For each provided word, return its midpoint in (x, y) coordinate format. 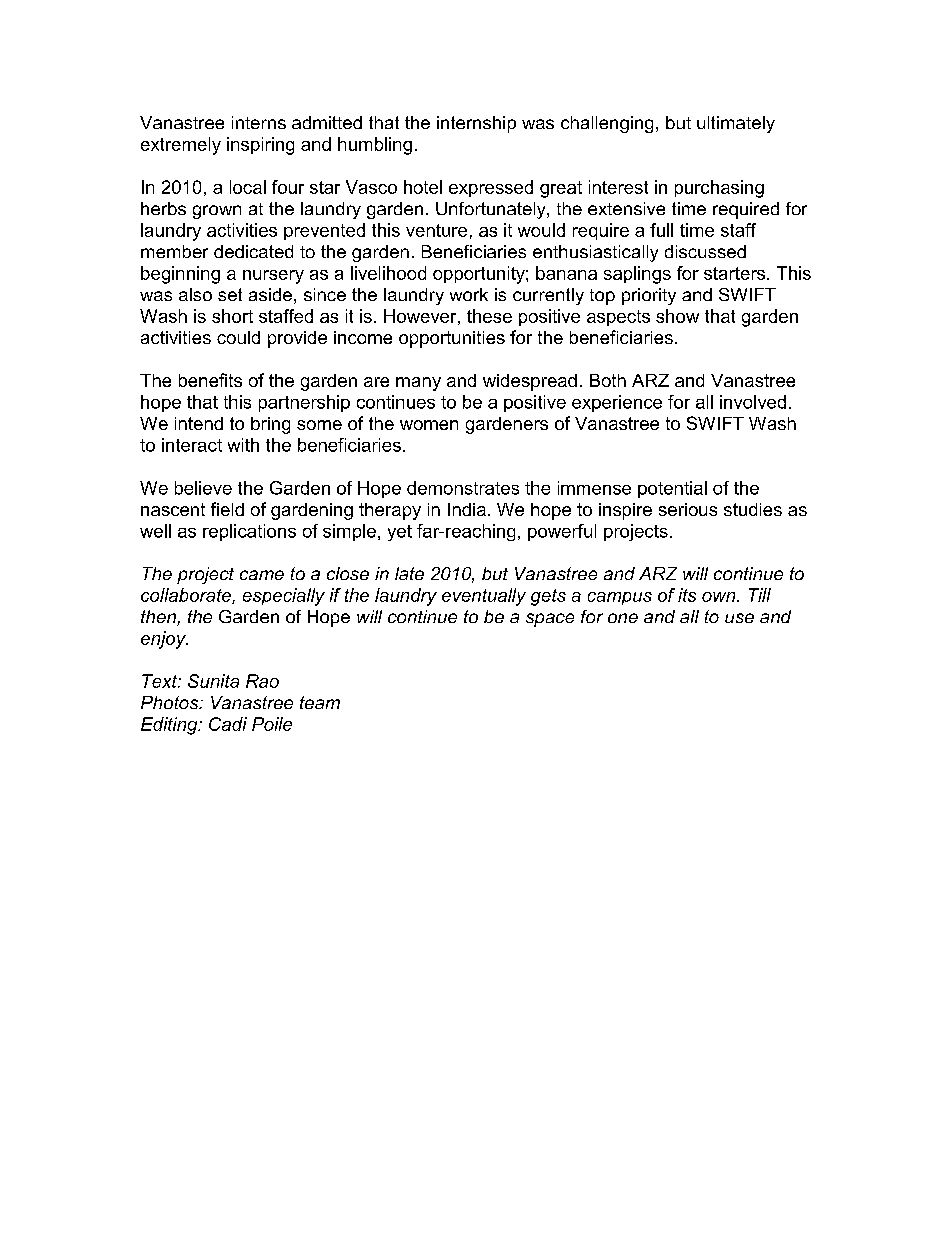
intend (199, 423)
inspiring (260, 146)
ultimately (736, 124)
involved (753, 402)
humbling (375, 146)
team (320, 702)
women (429, 425)
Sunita (213, 681)
